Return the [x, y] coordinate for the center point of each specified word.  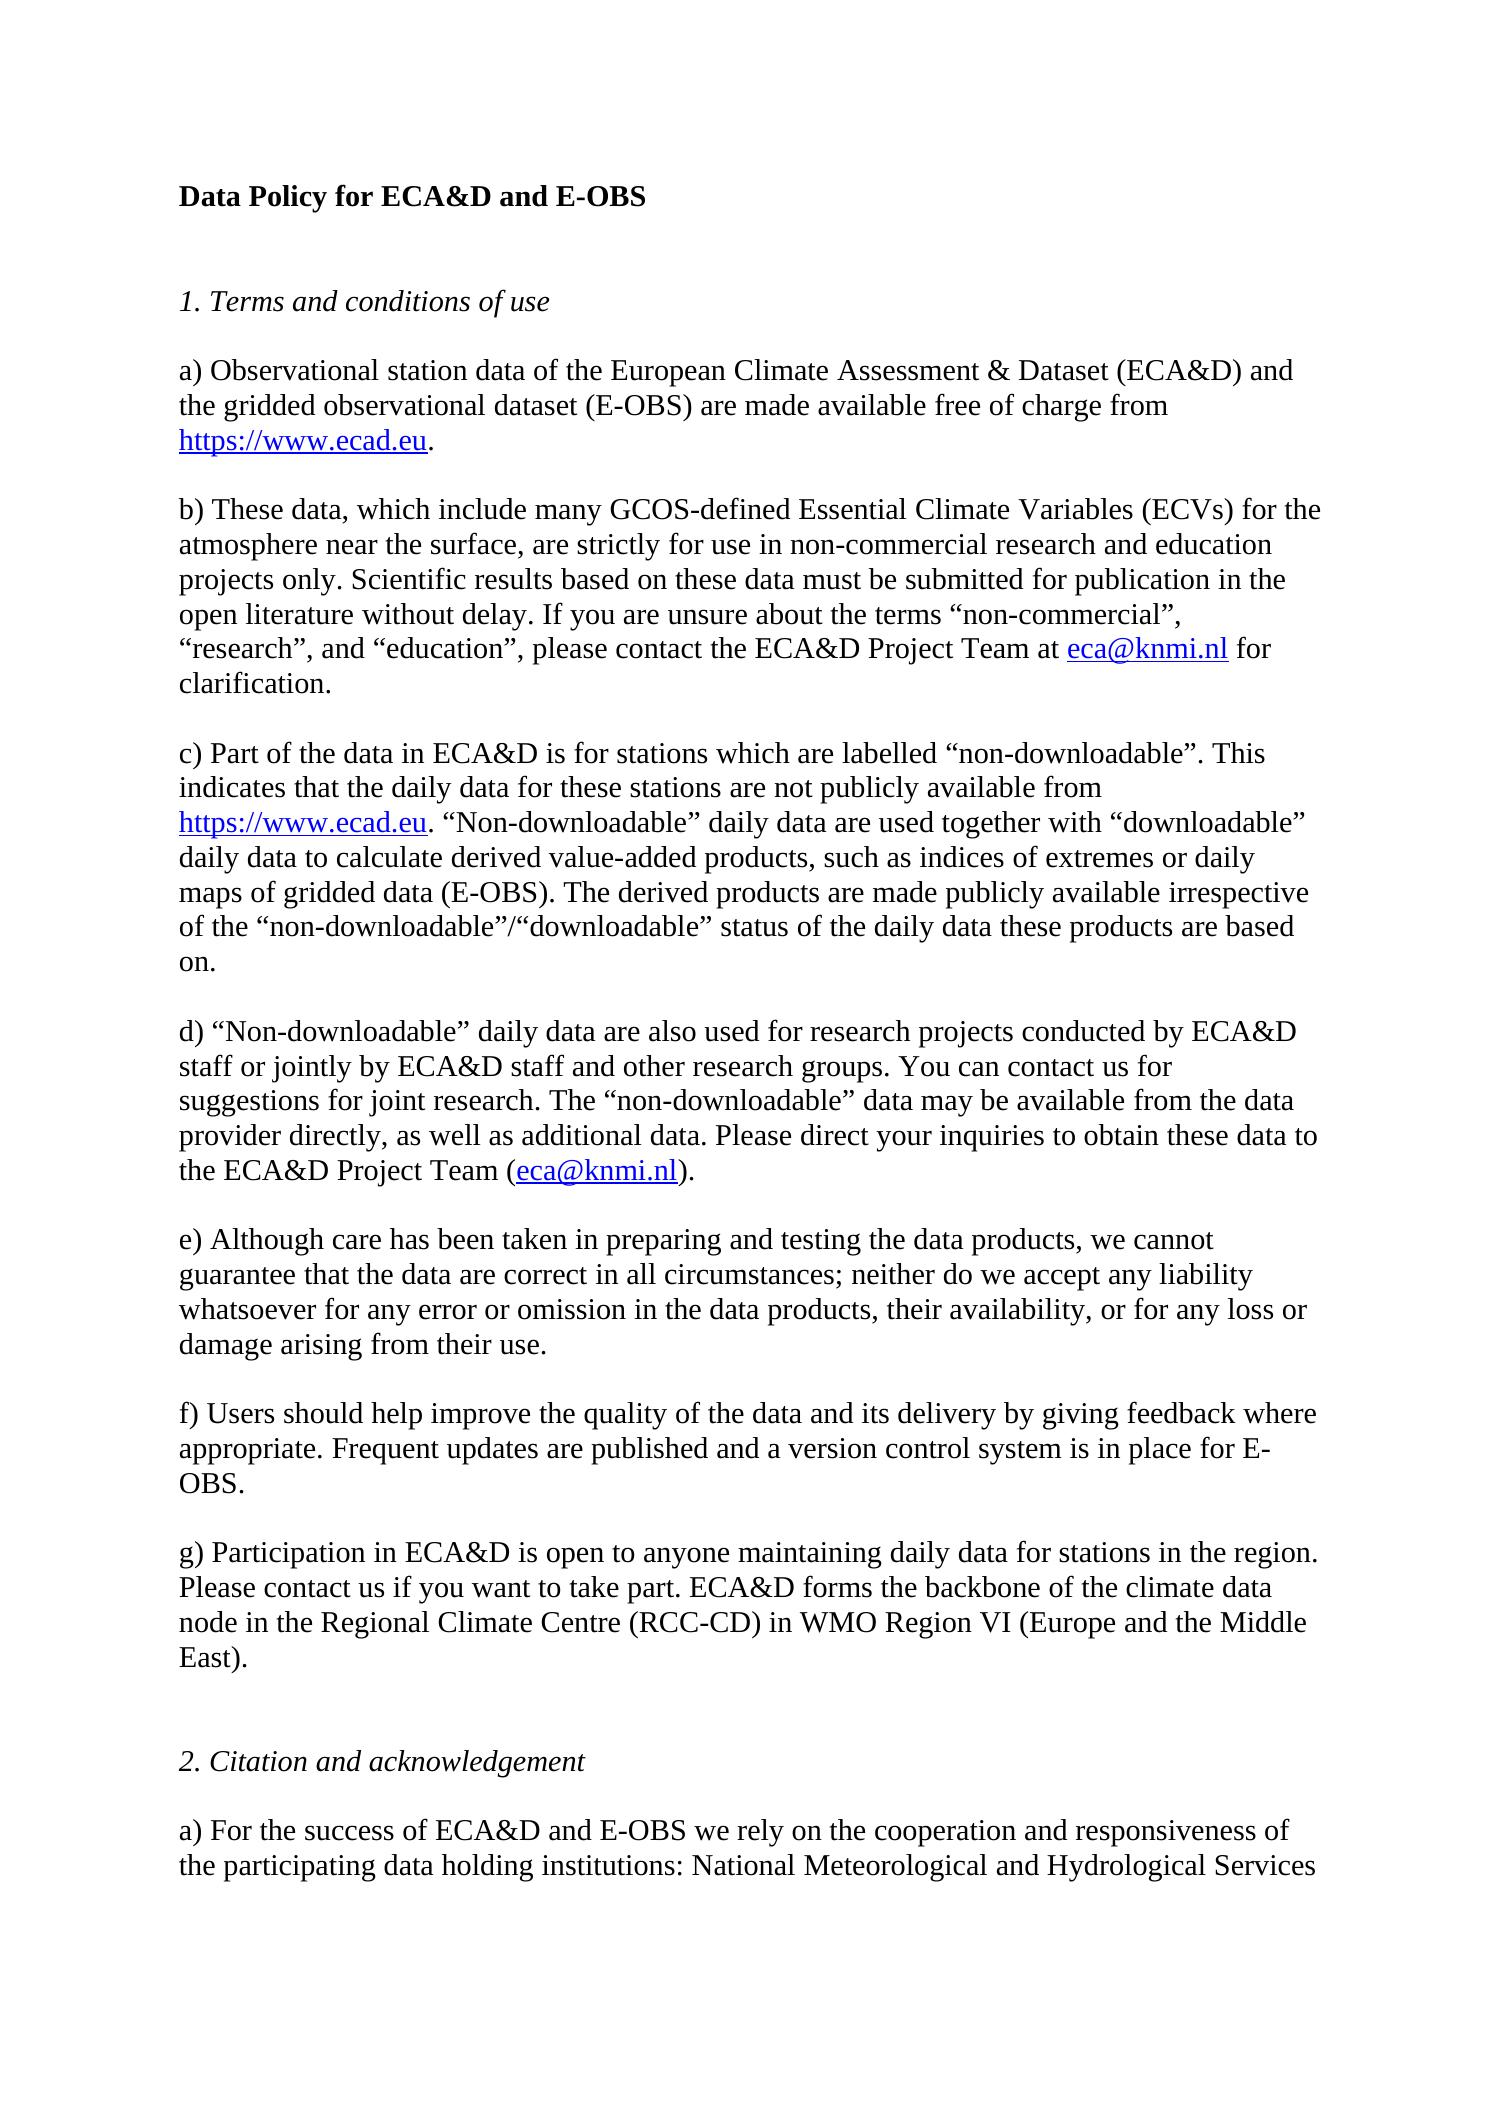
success [349, 1833]
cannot [1174, 1241]
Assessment [908, 370]
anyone [686, 1558]
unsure [707, 617]
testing [821, 1242]
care [357, 1242]
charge [1061, 408]
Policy [288, 199]
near [352, 547]
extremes [1099, 859]
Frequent [385, 1451]
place [1160, 1451]
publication [1142, 582]
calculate [389, 857]
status [754, 928]
